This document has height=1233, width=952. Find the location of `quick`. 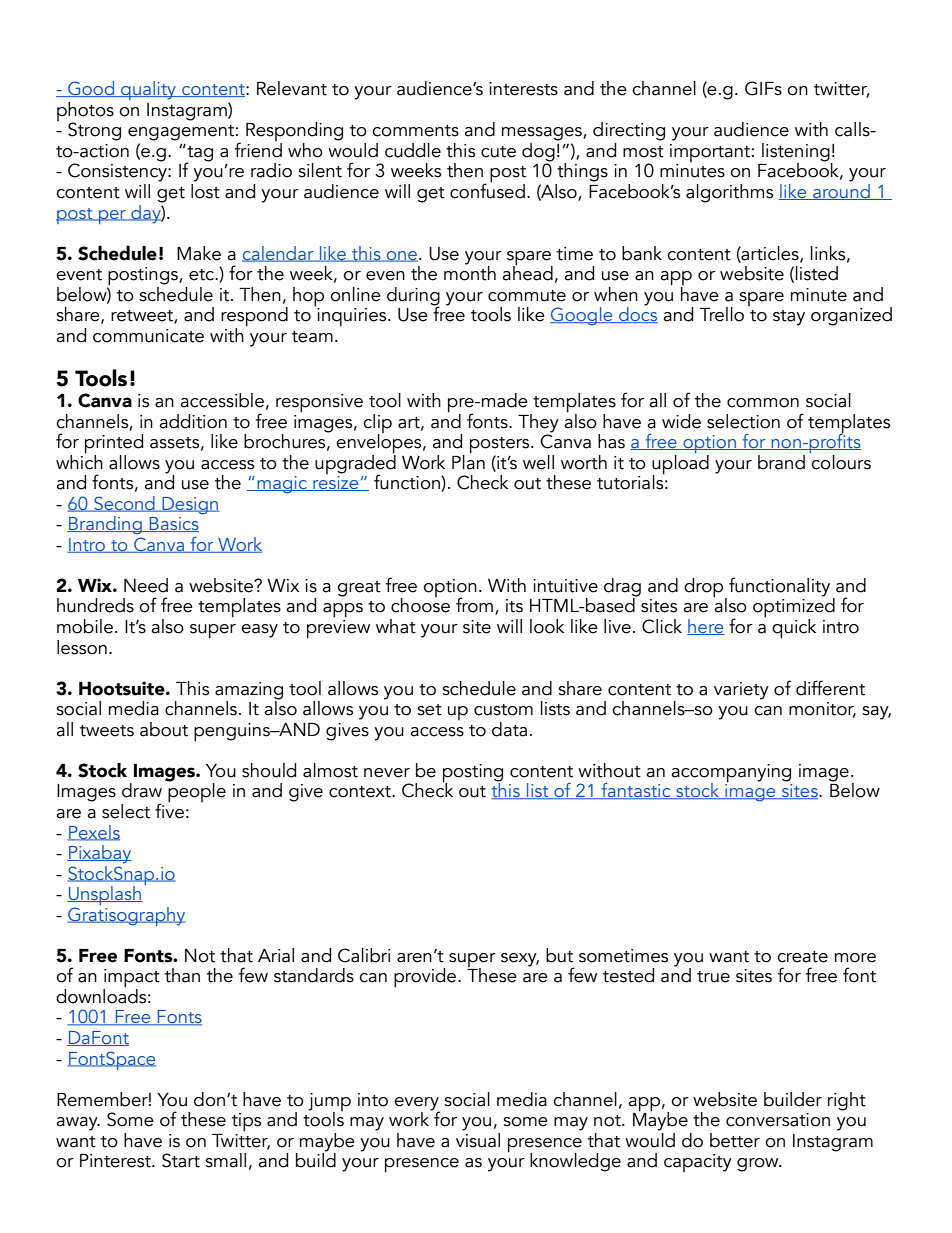

quick is located at coordinates (794, 629).
